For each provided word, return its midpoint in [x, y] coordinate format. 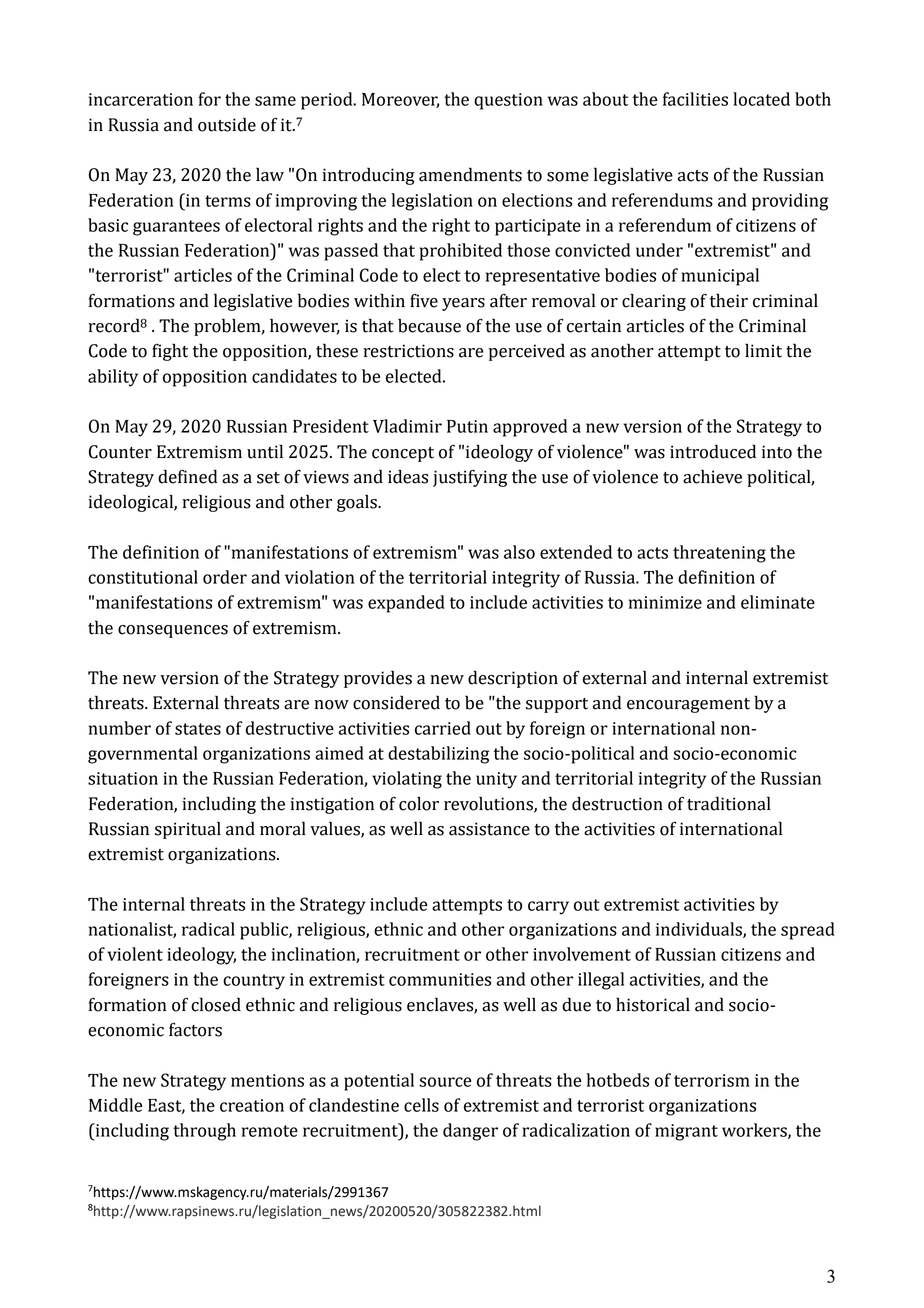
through [204, 1132]
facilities [695, 99]
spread [808, 931]
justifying [470, 478]
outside [227, 124]
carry [548, 908]
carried [443, 728]
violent [135, 954]
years [463, 304]
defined [187, 476]
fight [170, 352]
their [729, 301]
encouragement [688, 705]
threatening [719, 554]
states [198, 729]
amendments [470, 174]
